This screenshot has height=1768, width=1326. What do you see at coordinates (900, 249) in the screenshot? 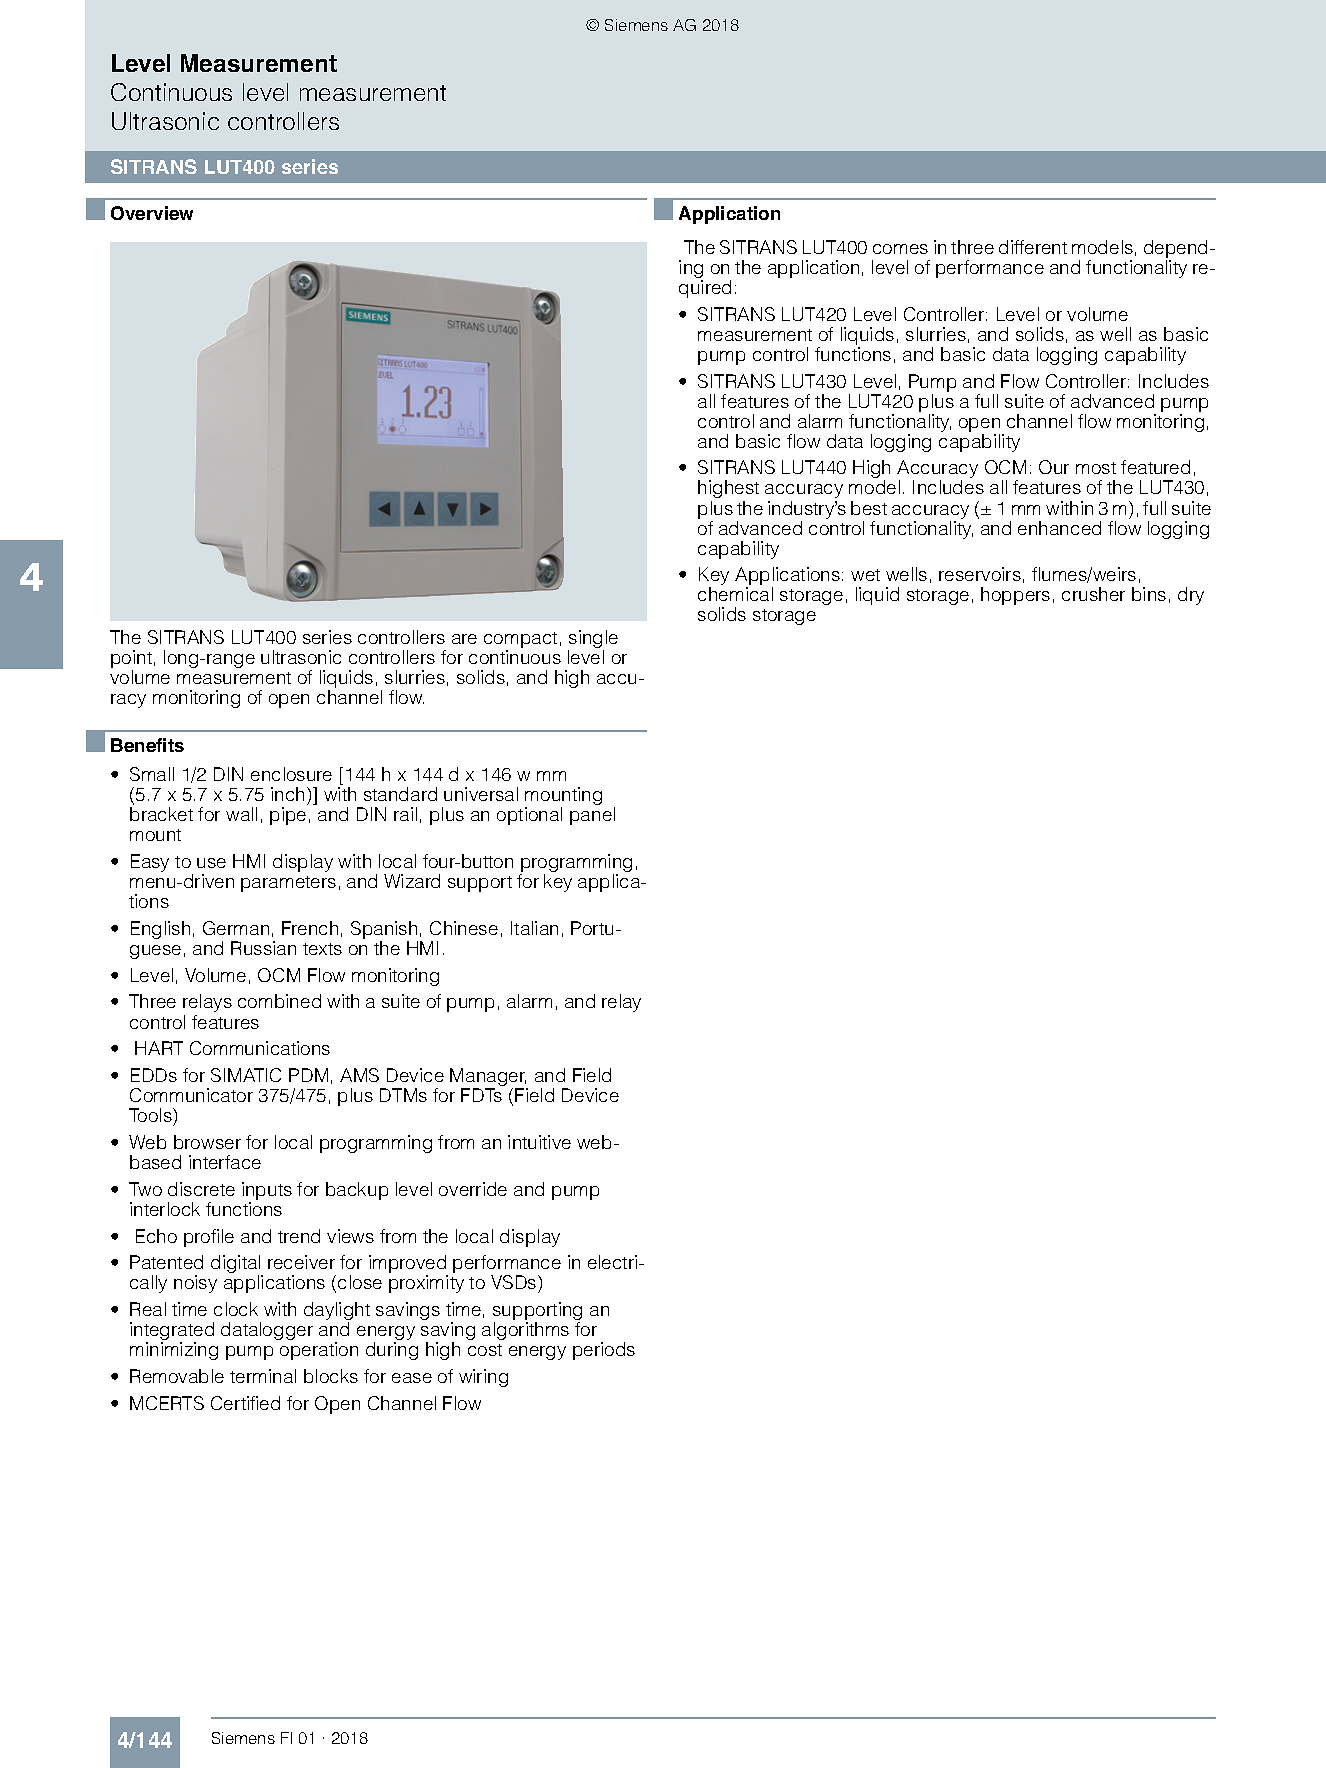
I see `comes` at bounding box center [900, 249].
